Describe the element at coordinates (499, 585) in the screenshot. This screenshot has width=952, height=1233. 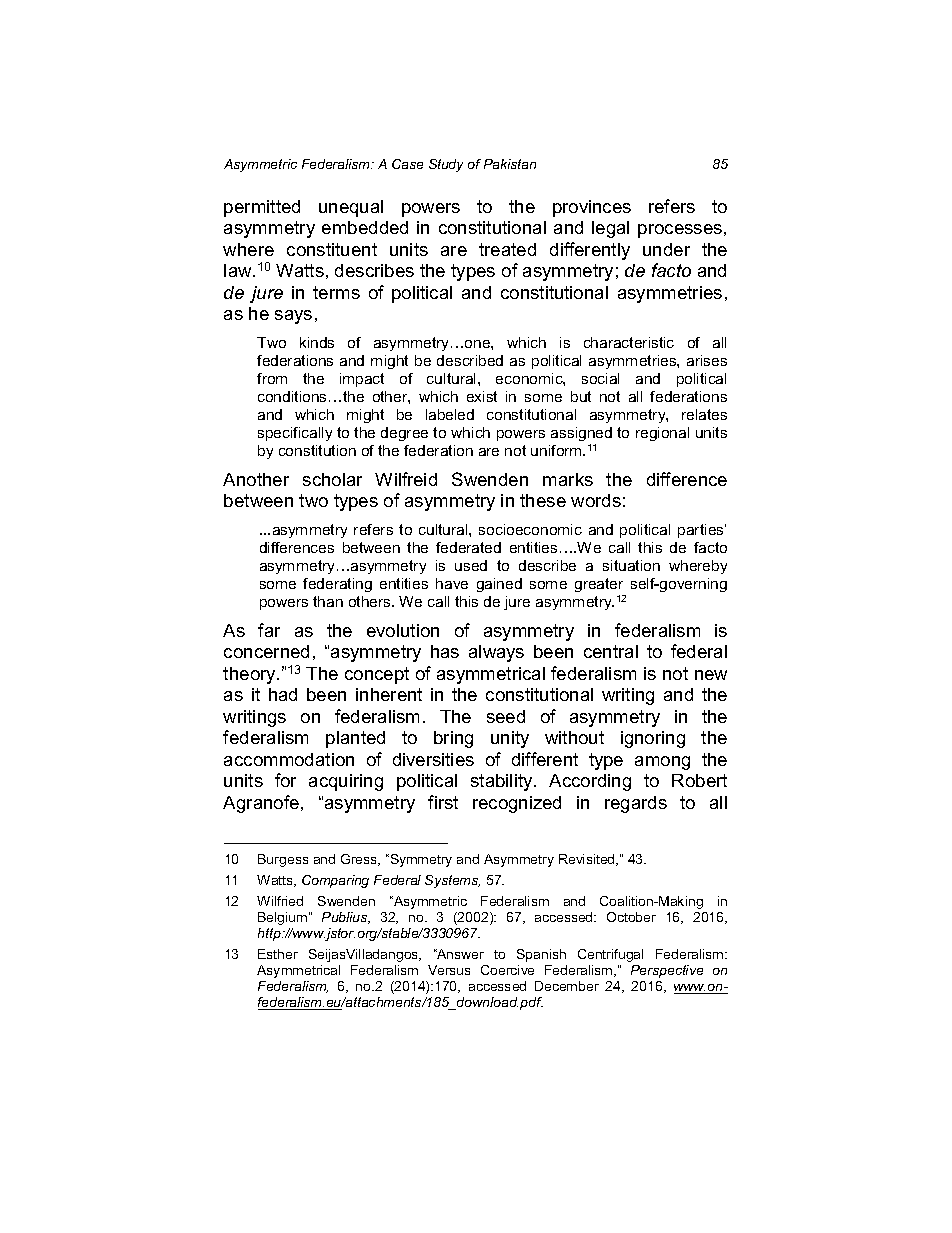
I see `gained` at that location.
